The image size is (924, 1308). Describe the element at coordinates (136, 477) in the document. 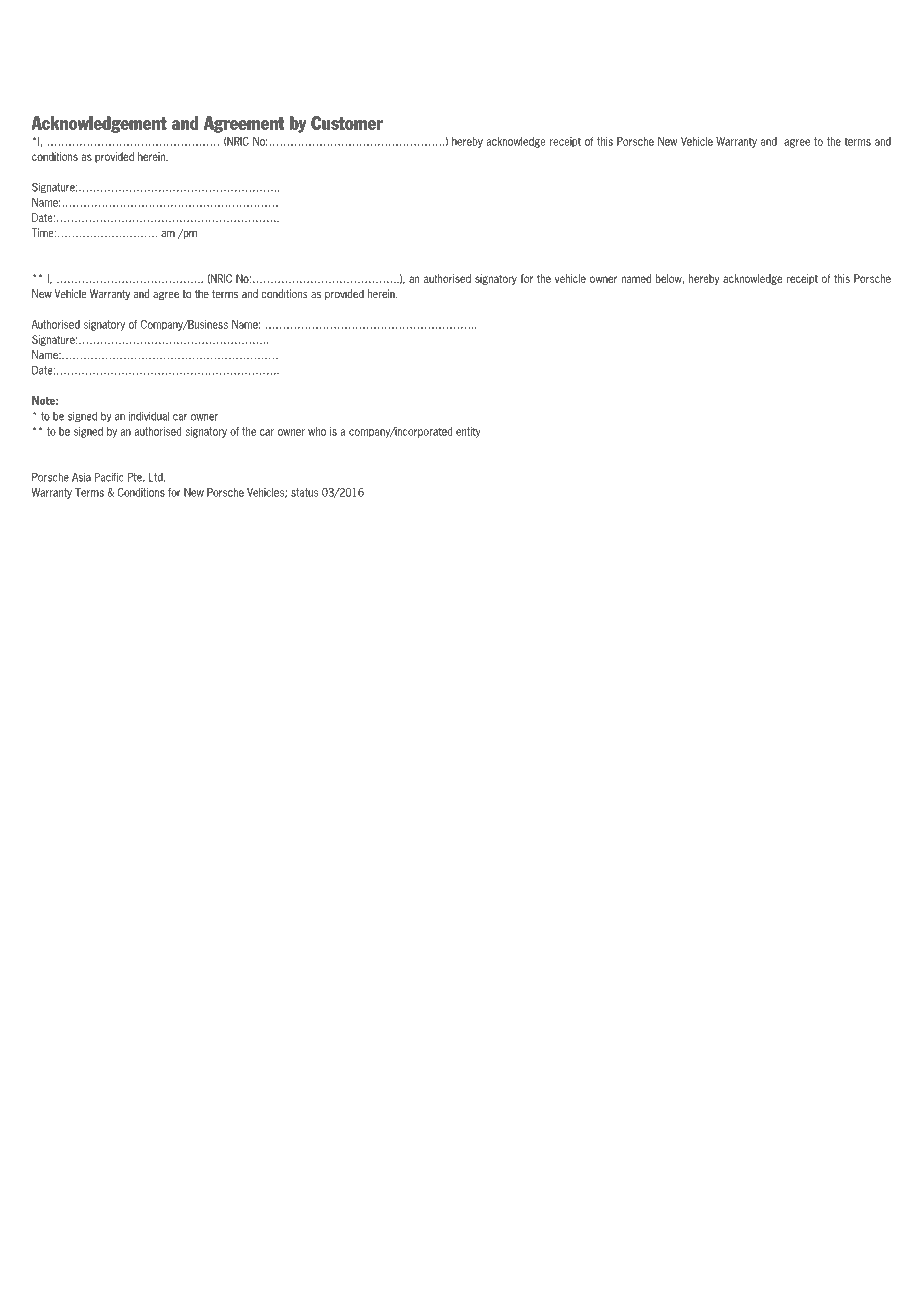

I see `Pte` at that location.
